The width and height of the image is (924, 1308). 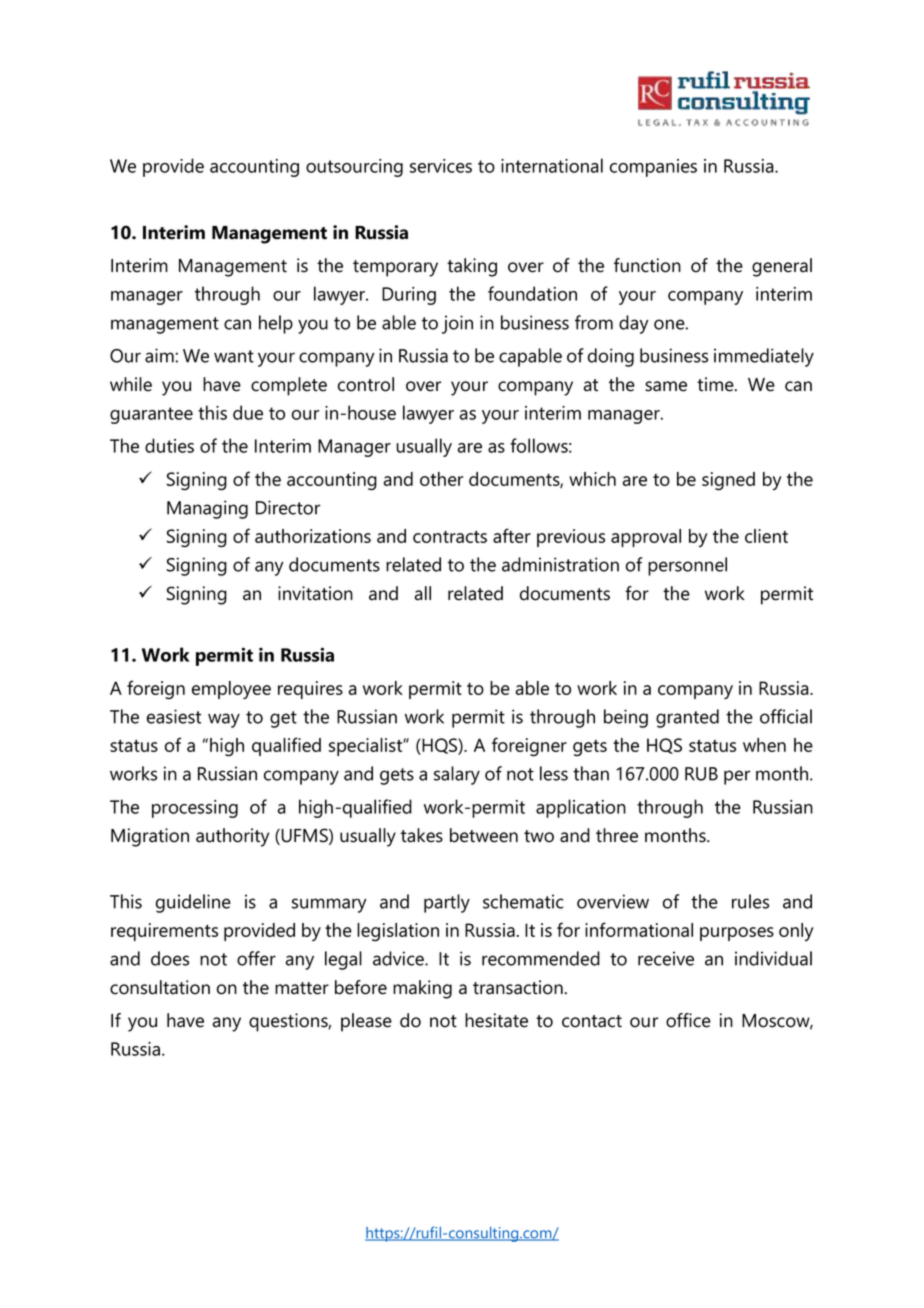 What do you see at coordinates (441, 479) in the image?
I see `other` at bounding box center [441, 479].
